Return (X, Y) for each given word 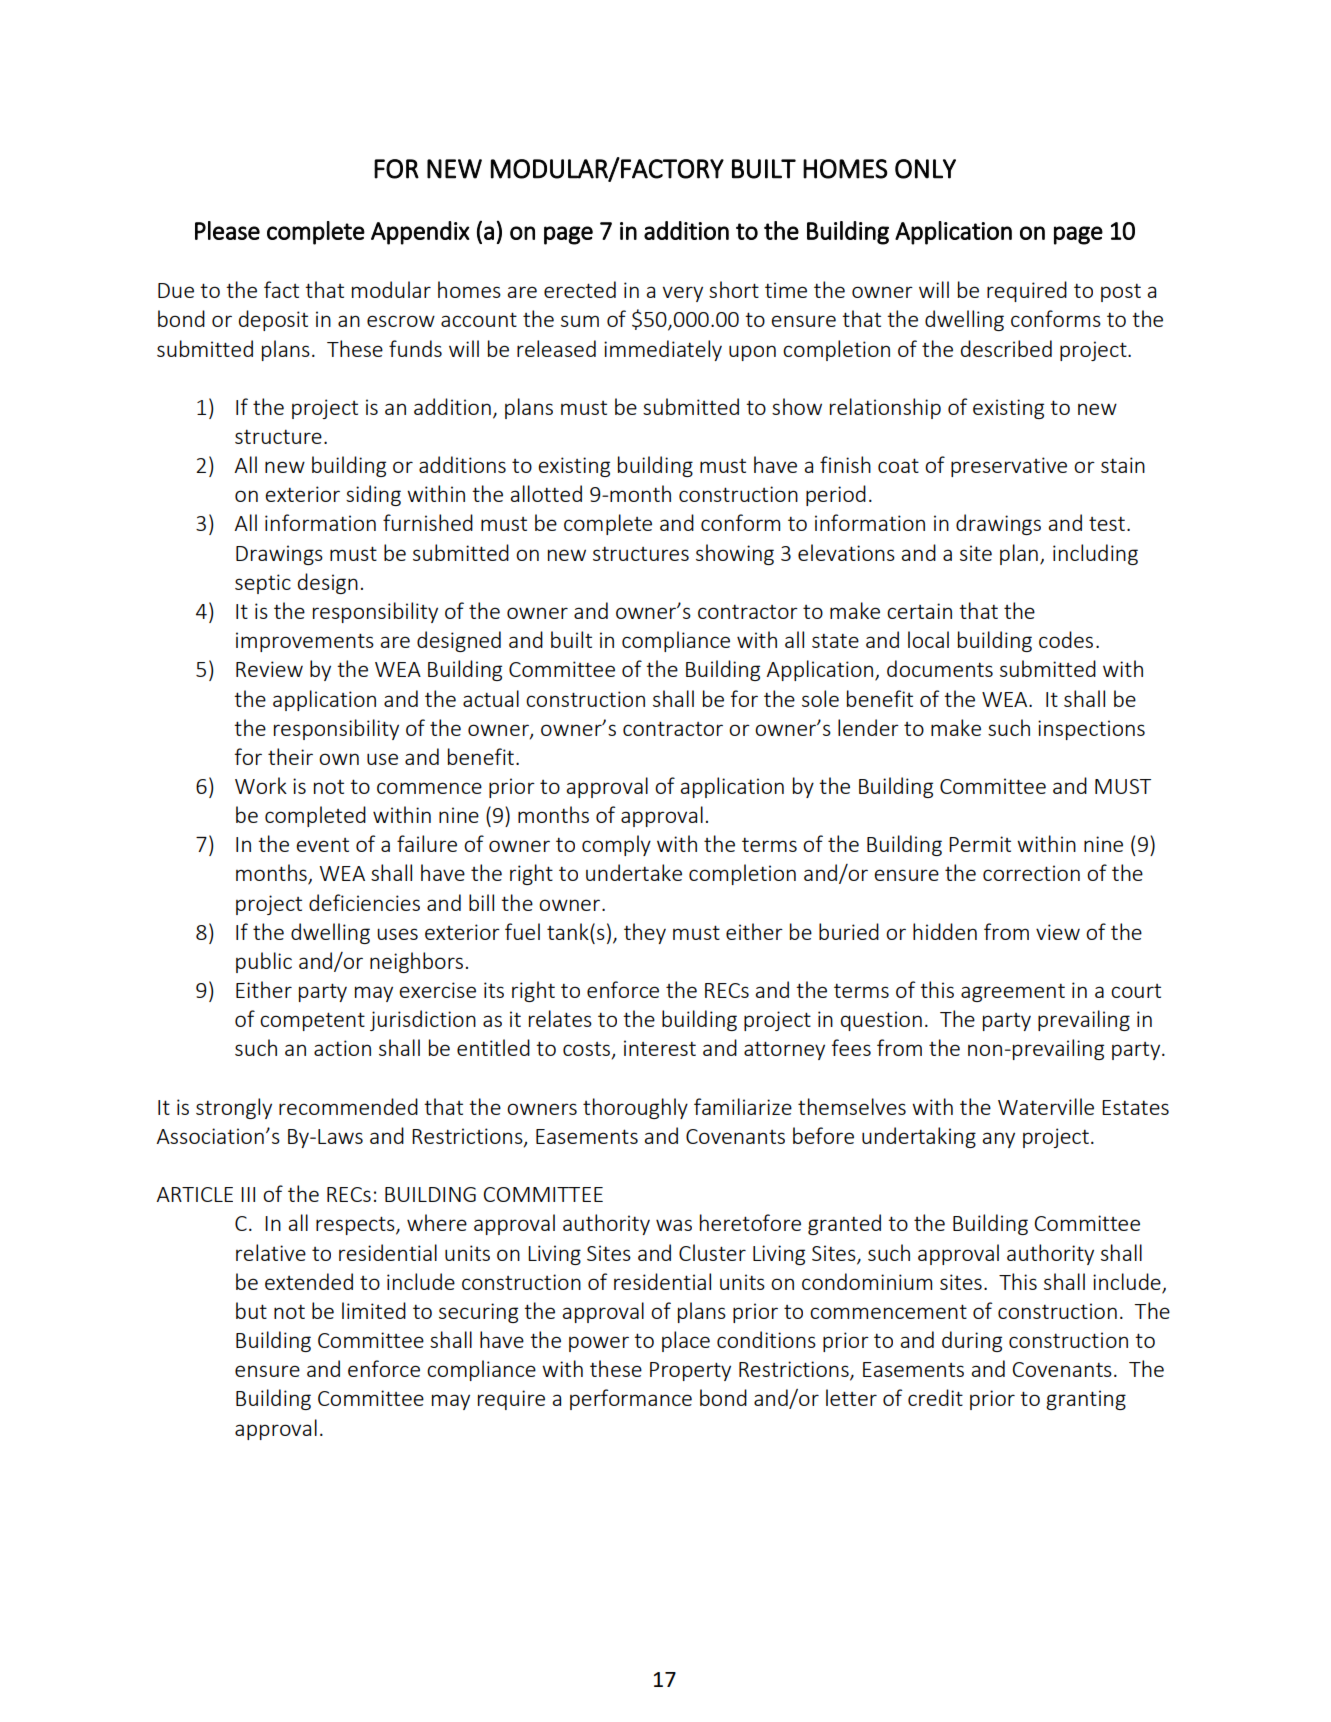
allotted (546, 493)
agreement (1013, 992)
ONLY (925, 169)
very (683, 294)
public (264, 962)
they (645, 933)
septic (263, 584)
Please (227, 230)
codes (1066, 639)
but (251, 1310)
